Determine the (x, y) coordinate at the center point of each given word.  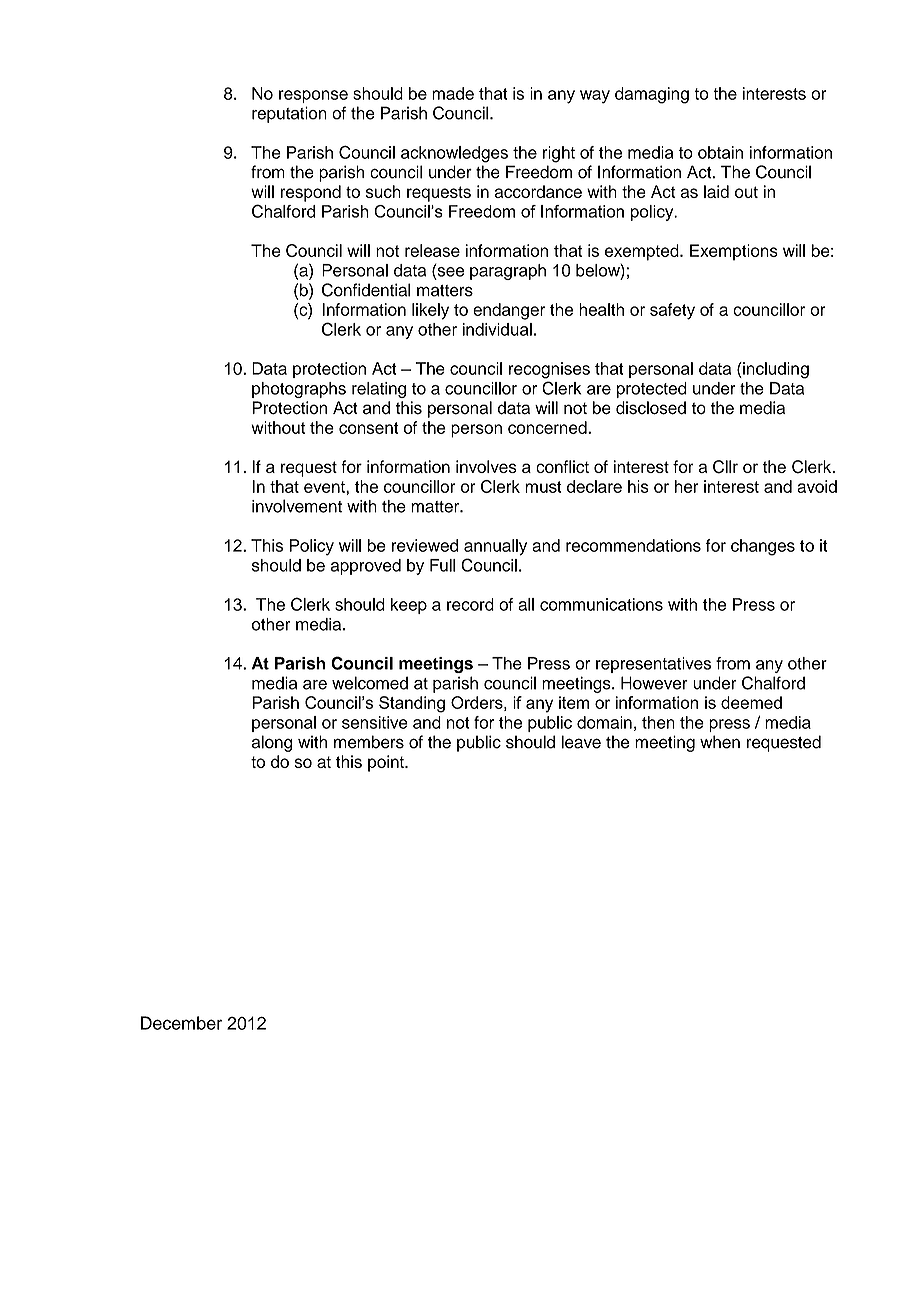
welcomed (370, 683)
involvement (297, 506)
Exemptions (734, 252)
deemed (751, 702)
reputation (289, 114)
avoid (817, 486)
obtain (720, 152)
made (453, 93)
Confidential (366, 290)
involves (486, 466)
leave (581, 742)
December (181, 1023)
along (272, 743)
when (720, 742)
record (470, 604)
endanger (509, 311)
